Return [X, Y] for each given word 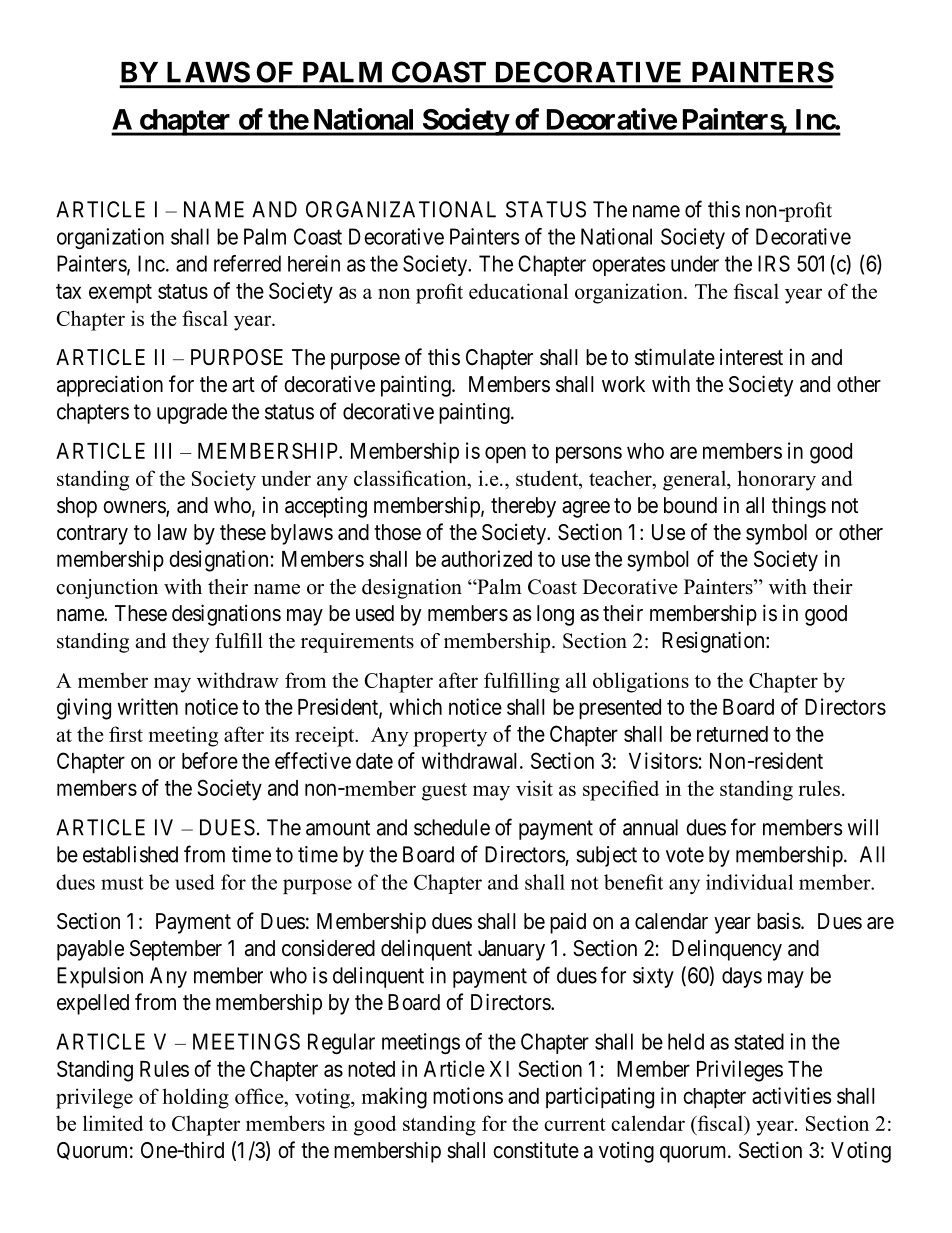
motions [468, 1095]
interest [751, 357]
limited [113, 1123]
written [148, 706]
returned [732, 734]
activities [792, 1095]
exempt [120, 294]
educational [518, 291]
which [416, 706]
